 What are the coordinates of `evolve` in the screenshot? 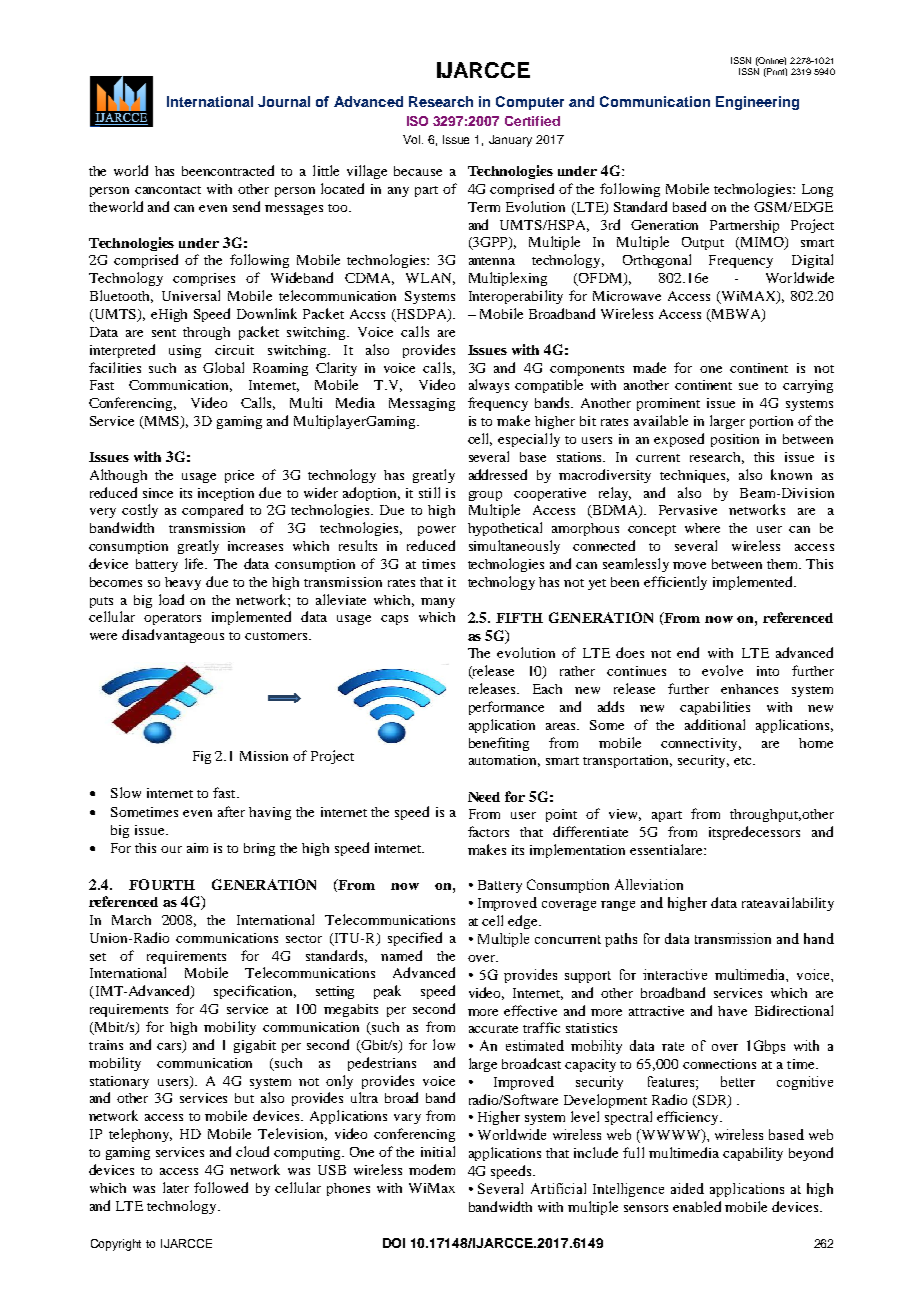 It's located at (722, 670).
